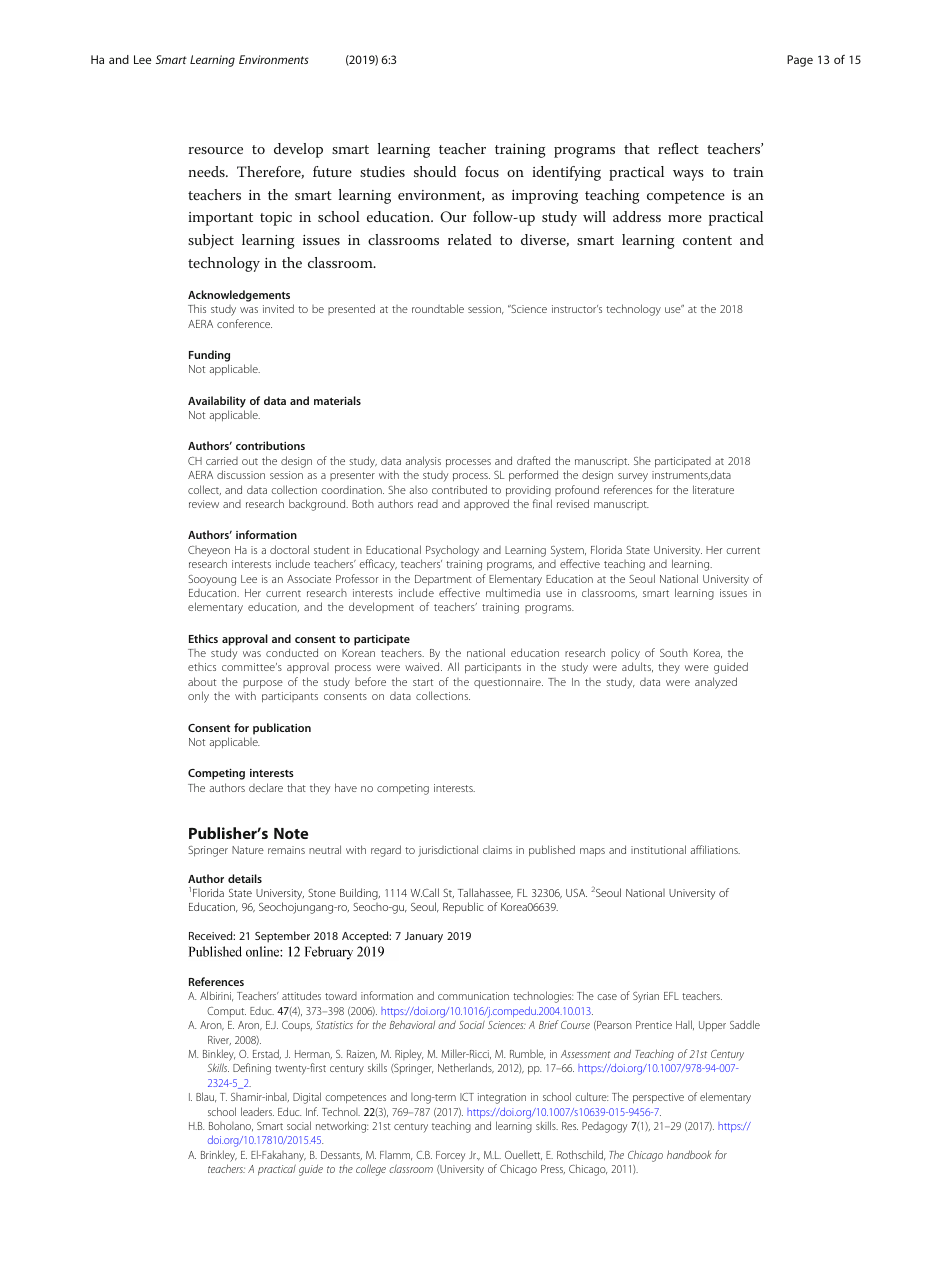 The width and height of the screenshot is (952, 1270). Describe the element at coordinates (215, 150) in the screenshot. I see `resource` at that location.
